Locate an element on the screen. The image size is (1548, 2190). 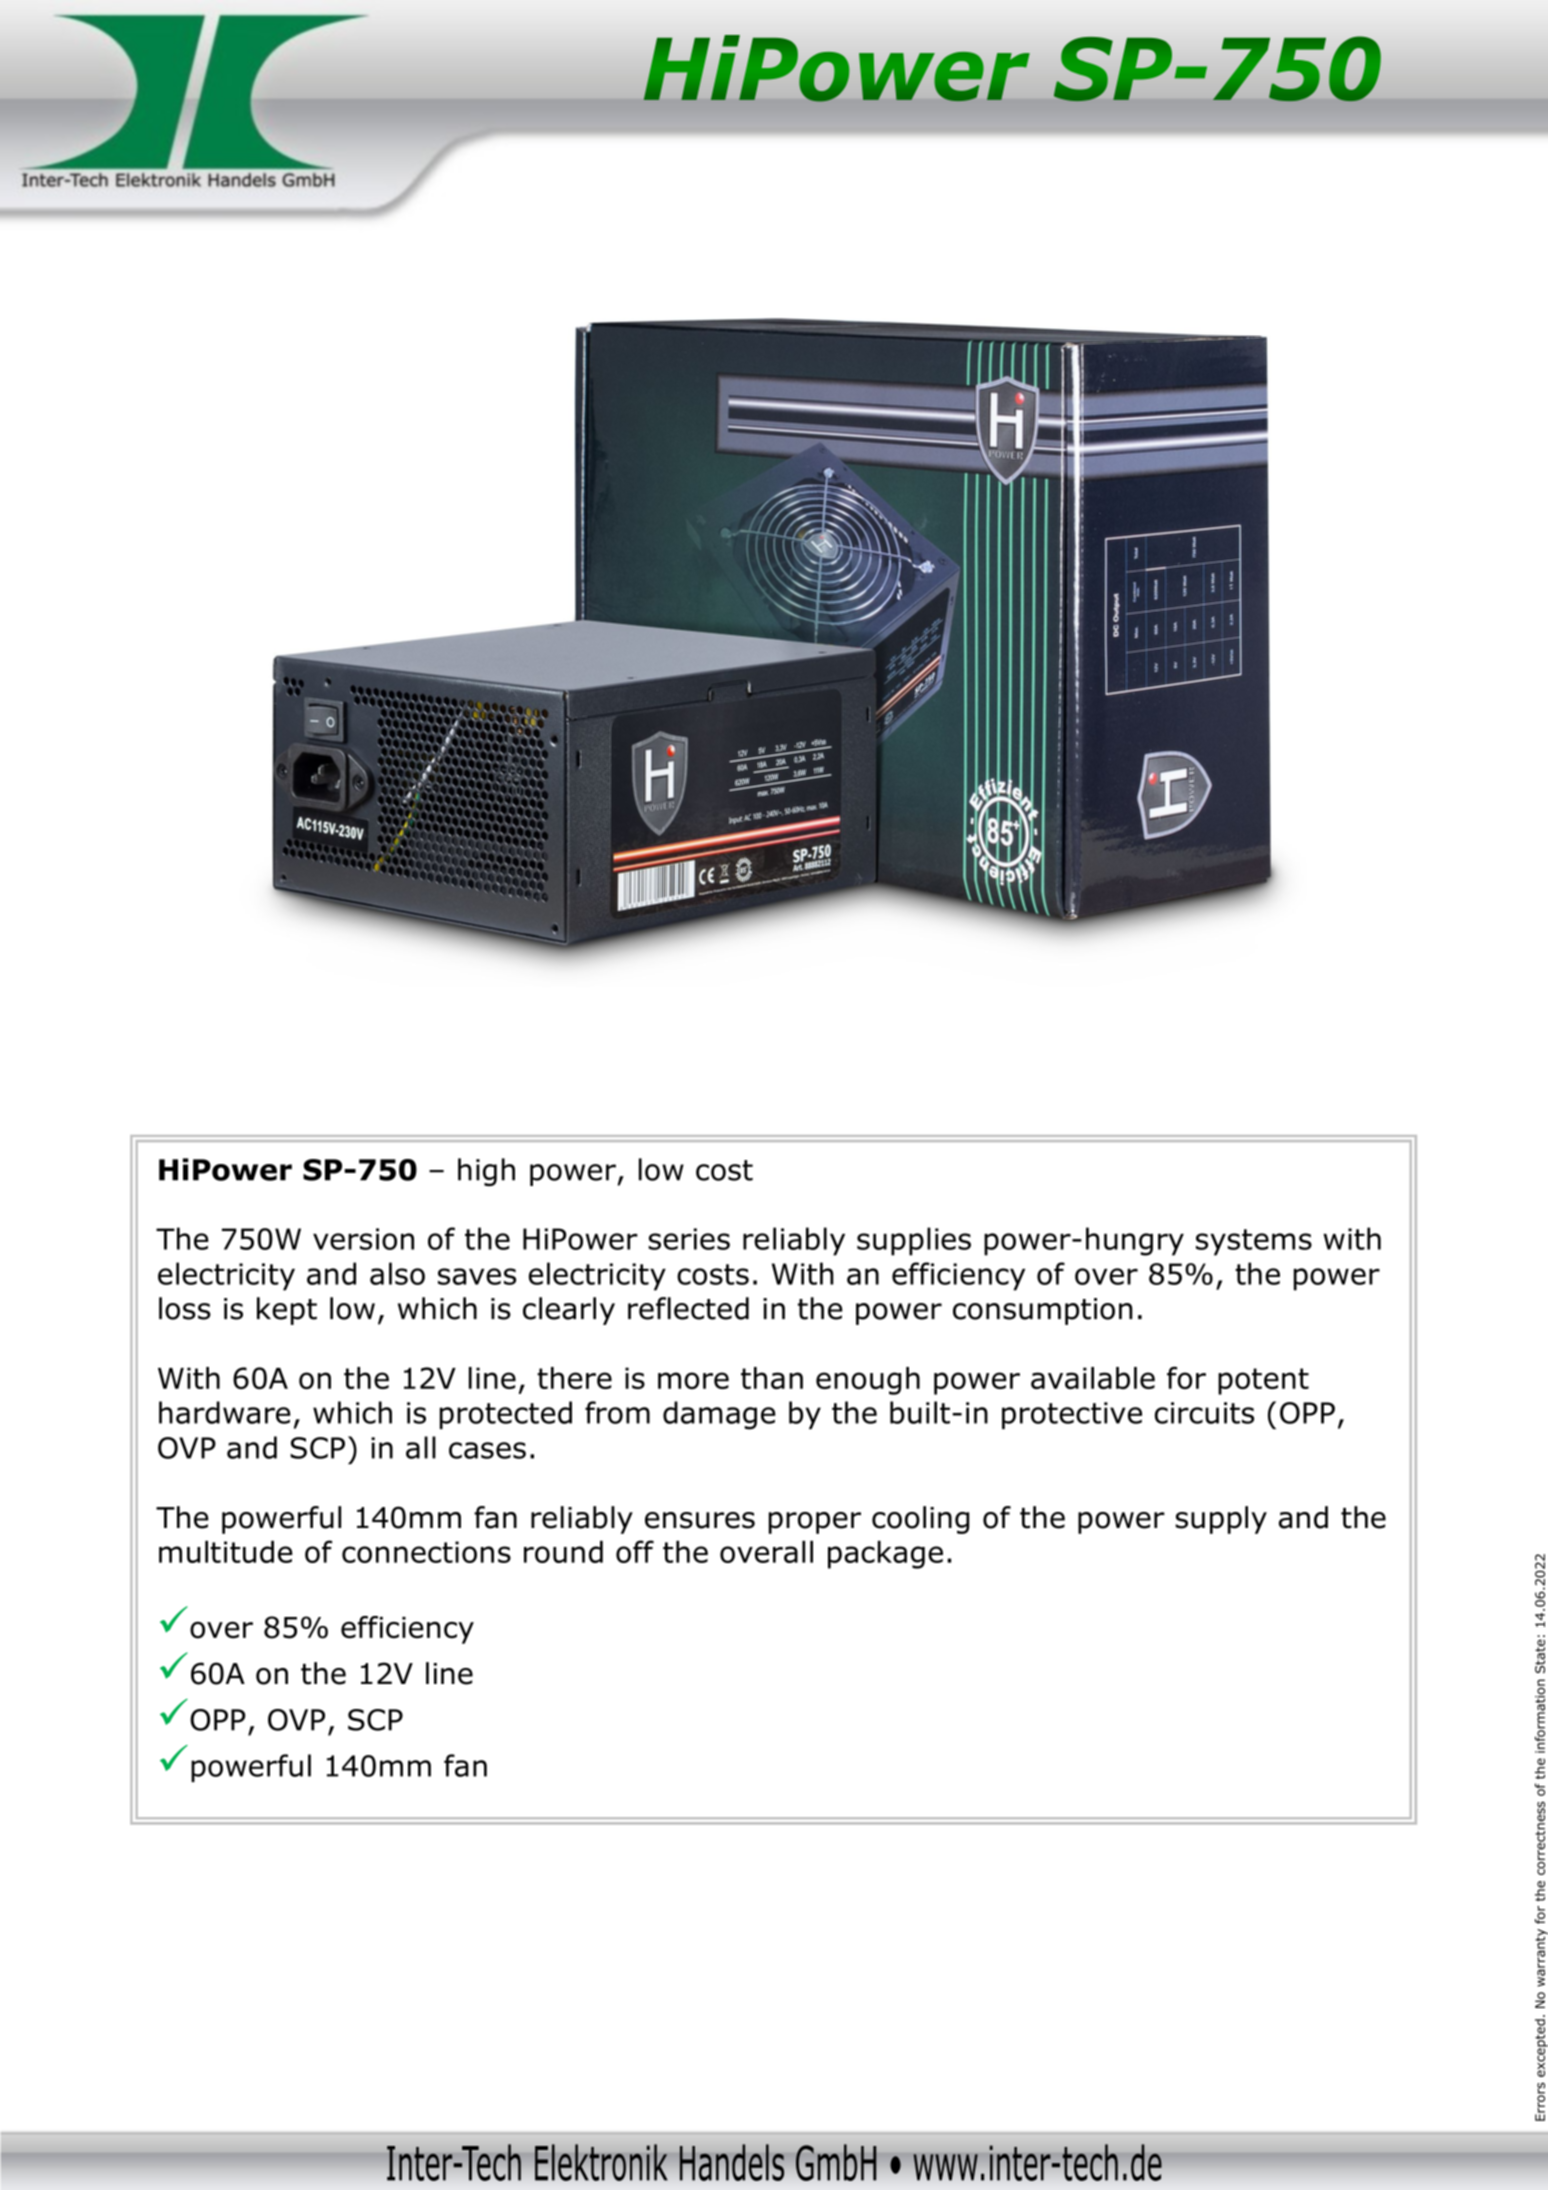
systems is located at coordinates (1254, 1242).
